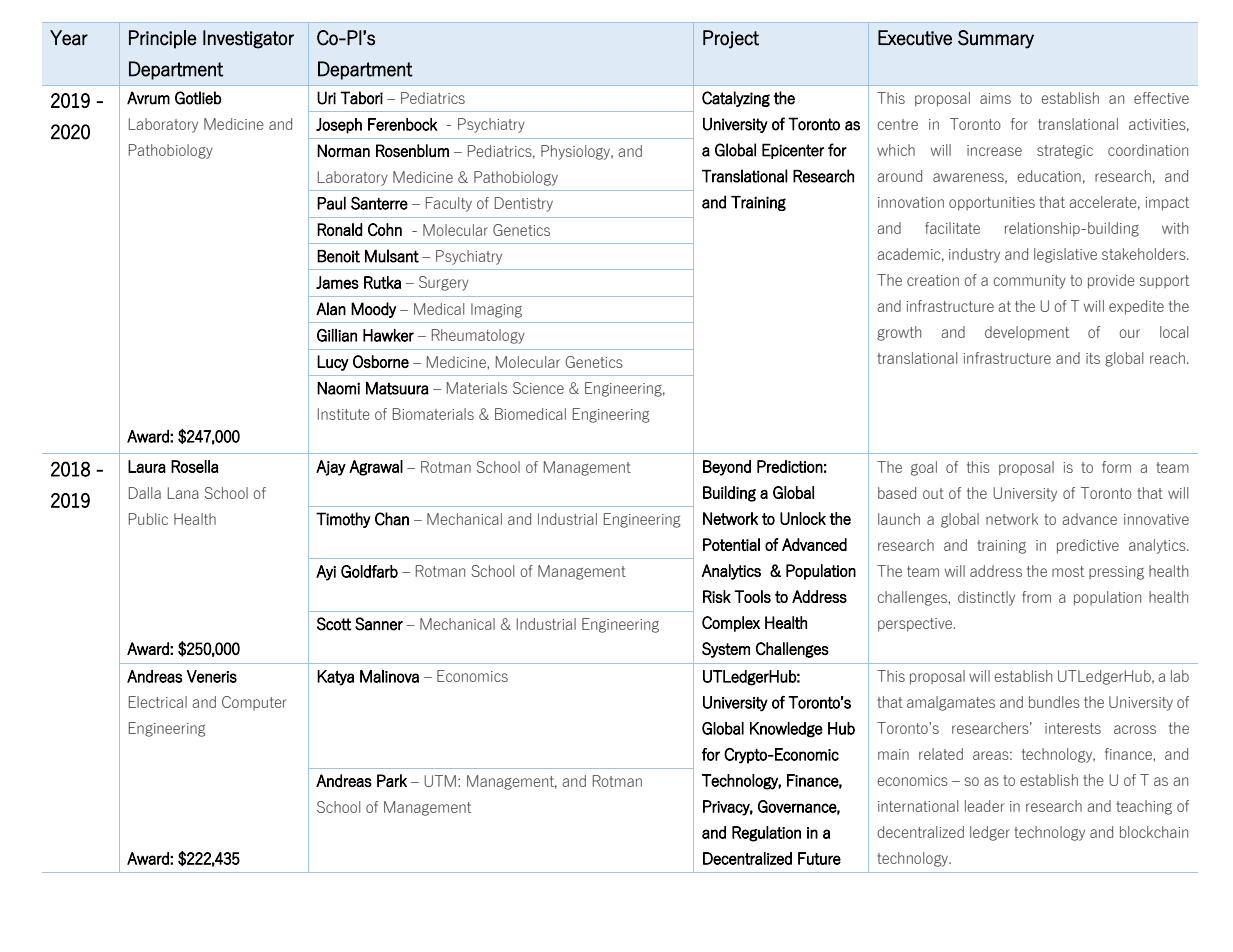 This page has height=952, width=1233. I want to click on Lucy, so click(333, 363).
